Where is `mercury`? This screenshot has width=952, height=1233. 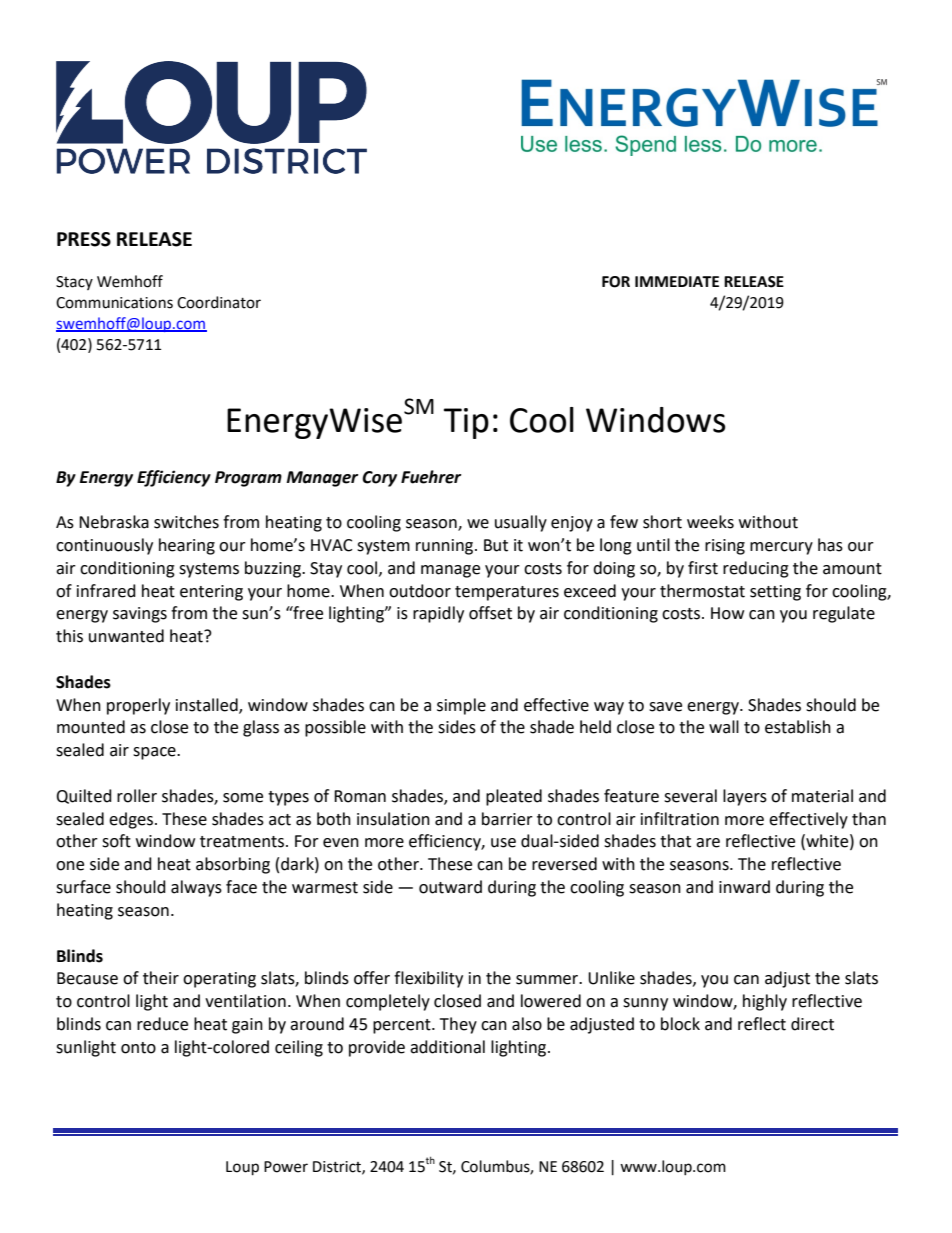 mercury is located at coordinates (781, 548).
